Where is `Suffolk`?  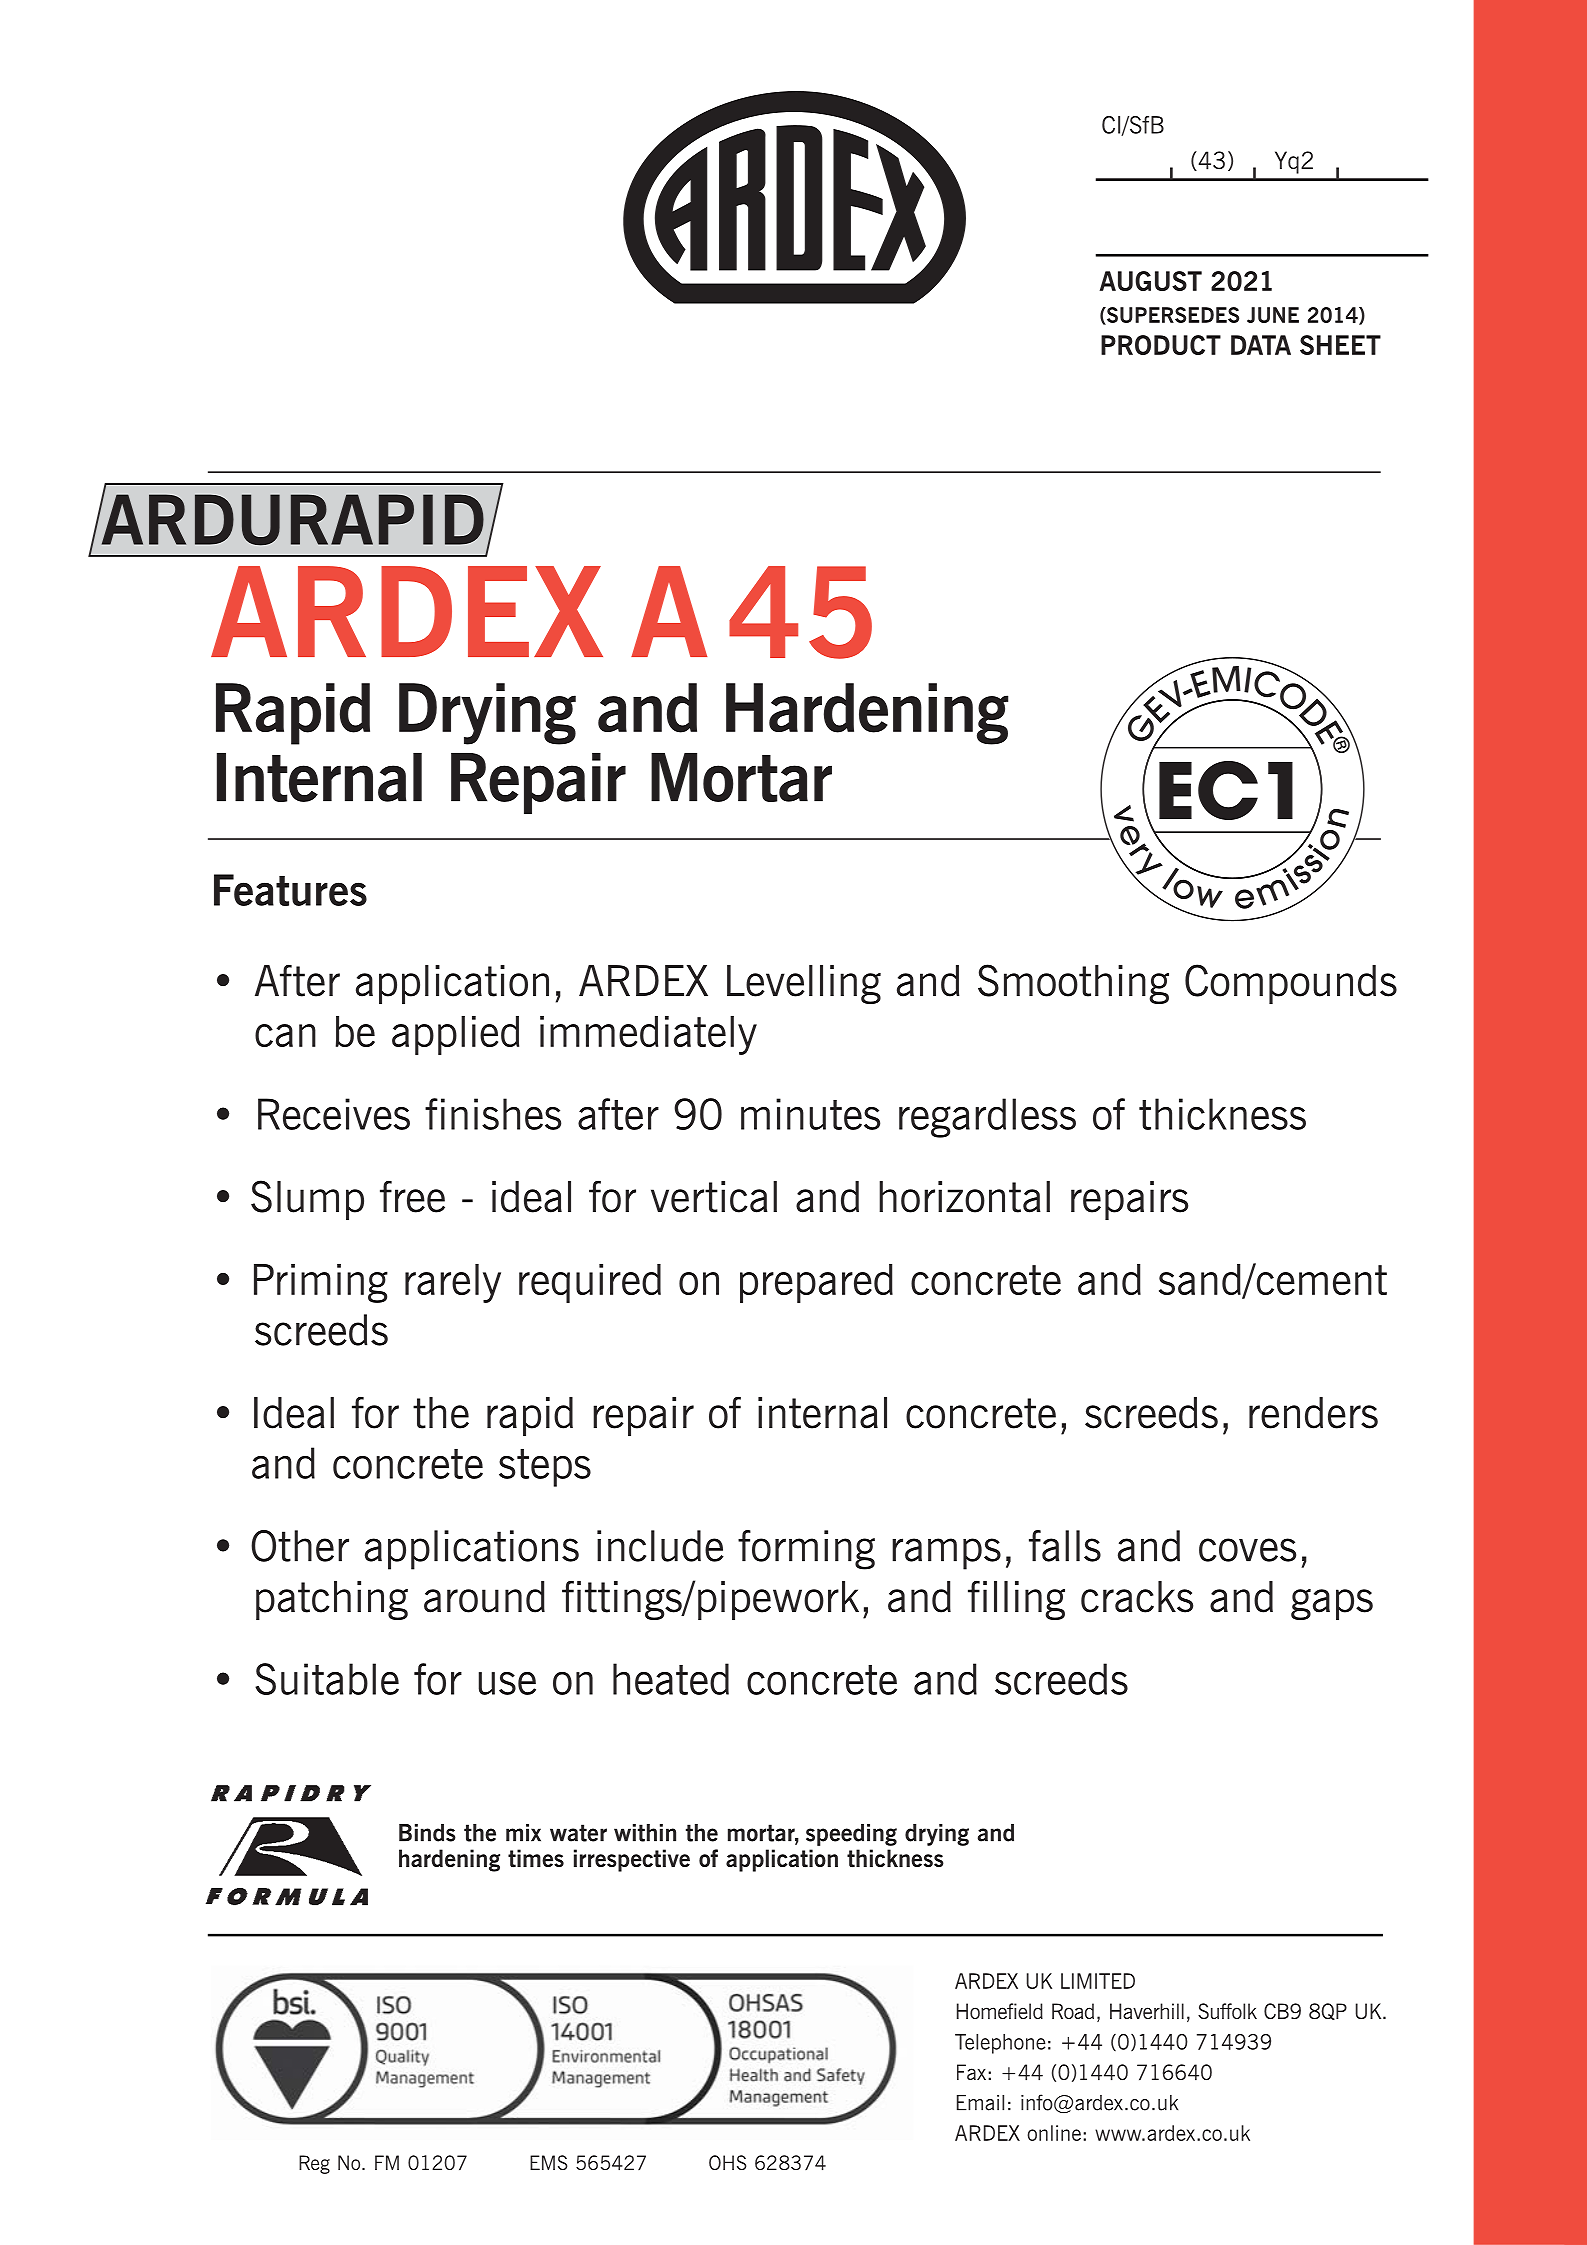 Suffolk is located at coordinates (1227, 2011).
